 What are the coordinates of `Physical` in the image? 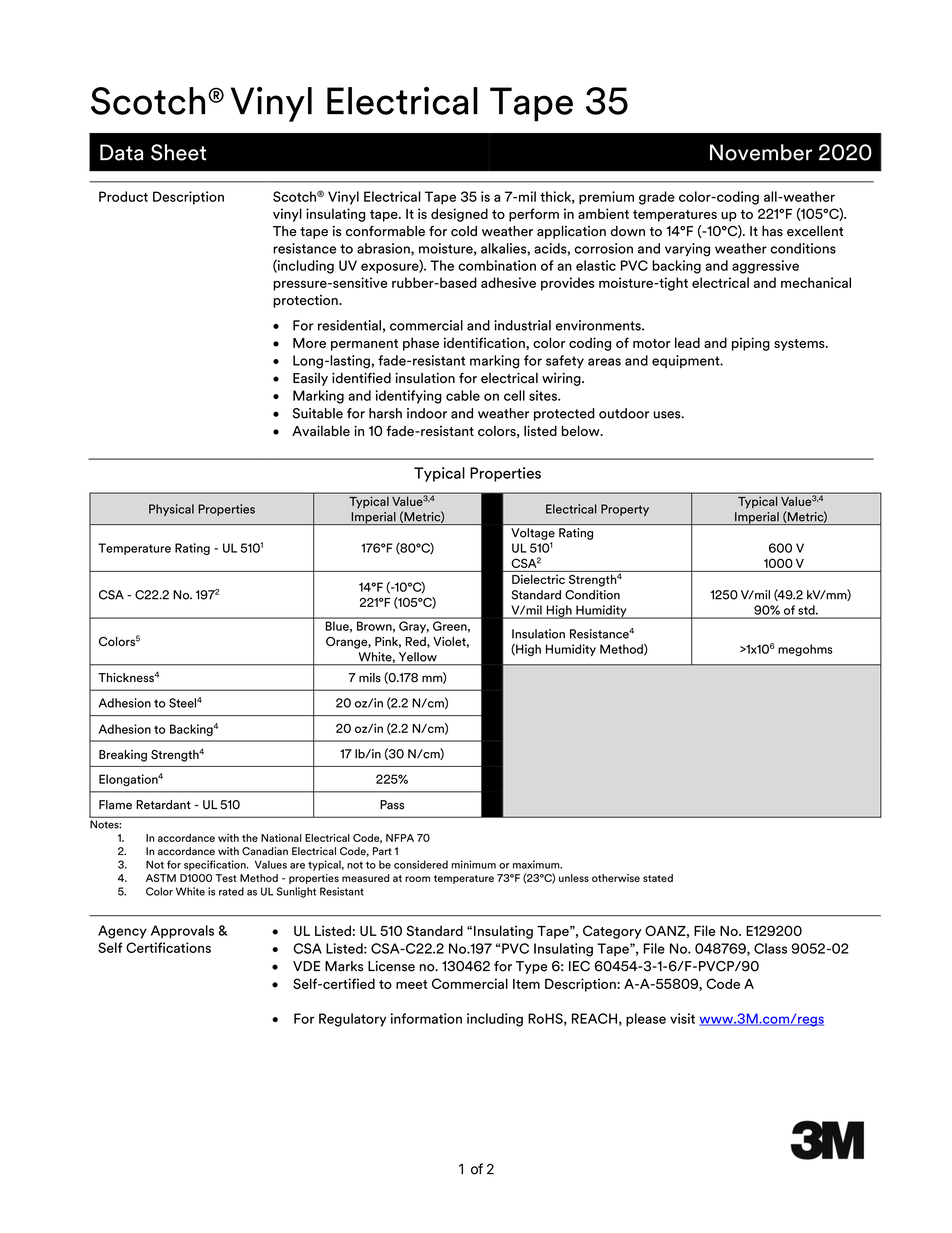 It's located at (171, 510).
